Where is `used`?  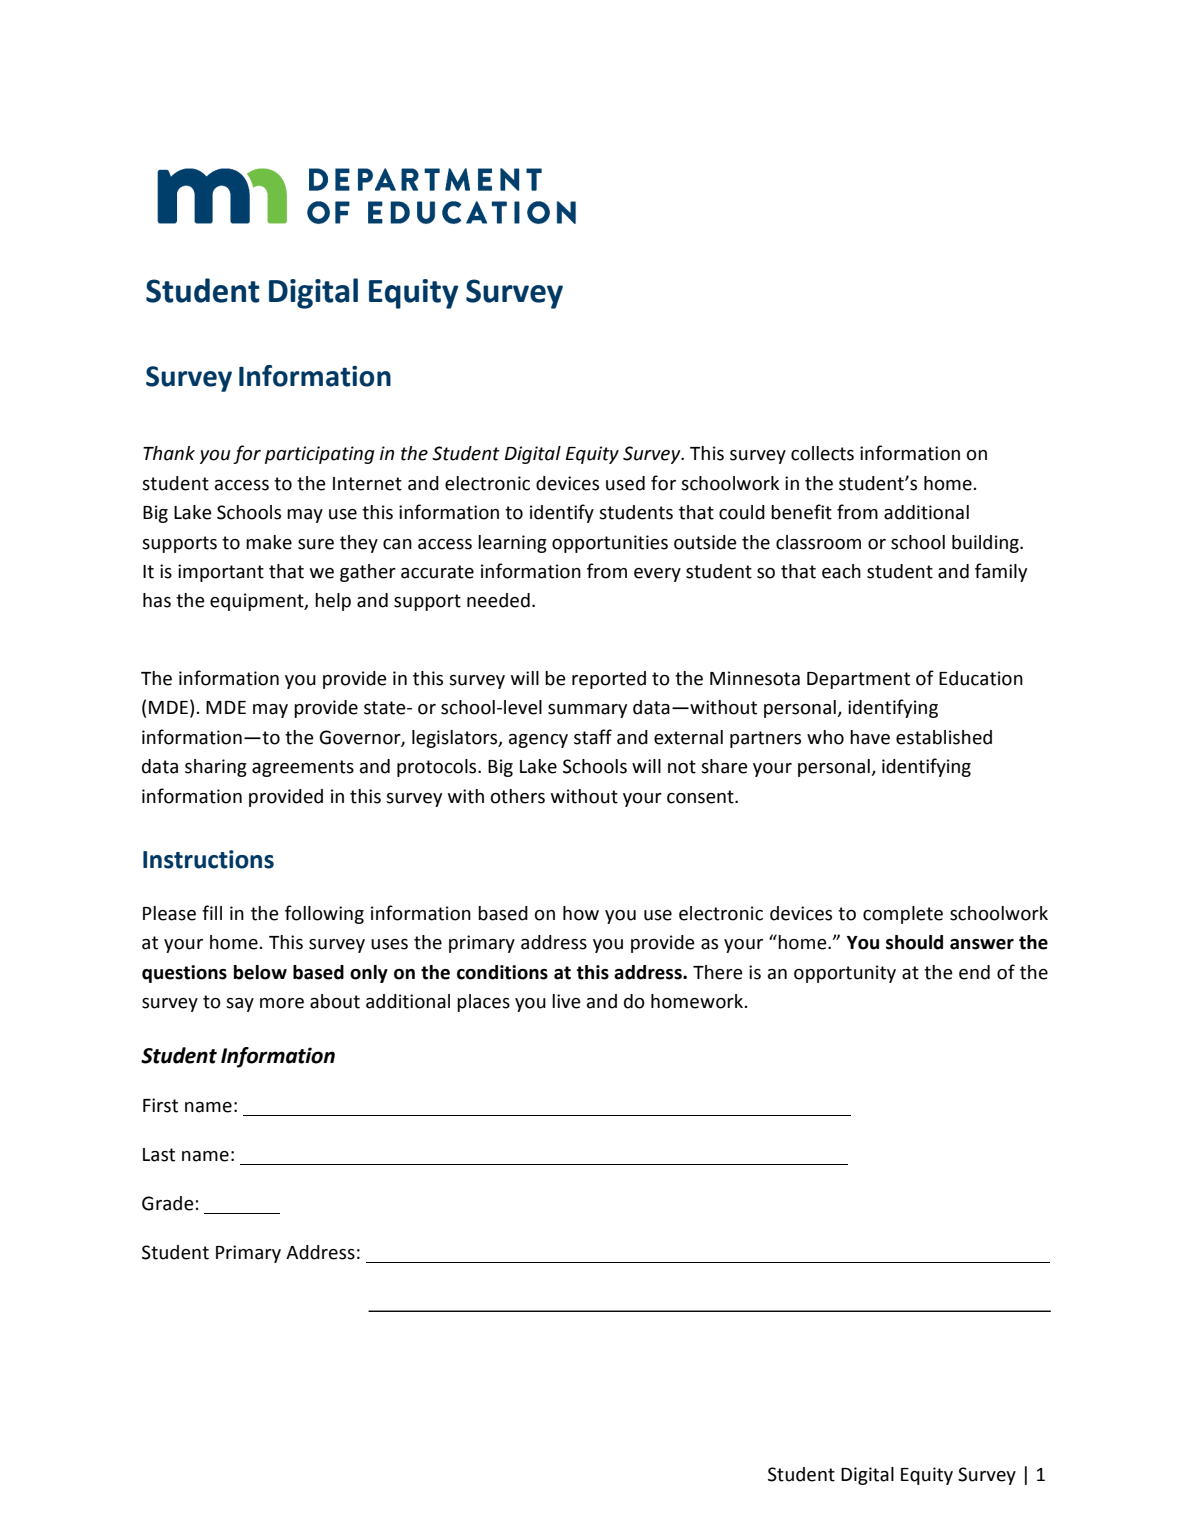 used is located at coordinates (625, 483).
